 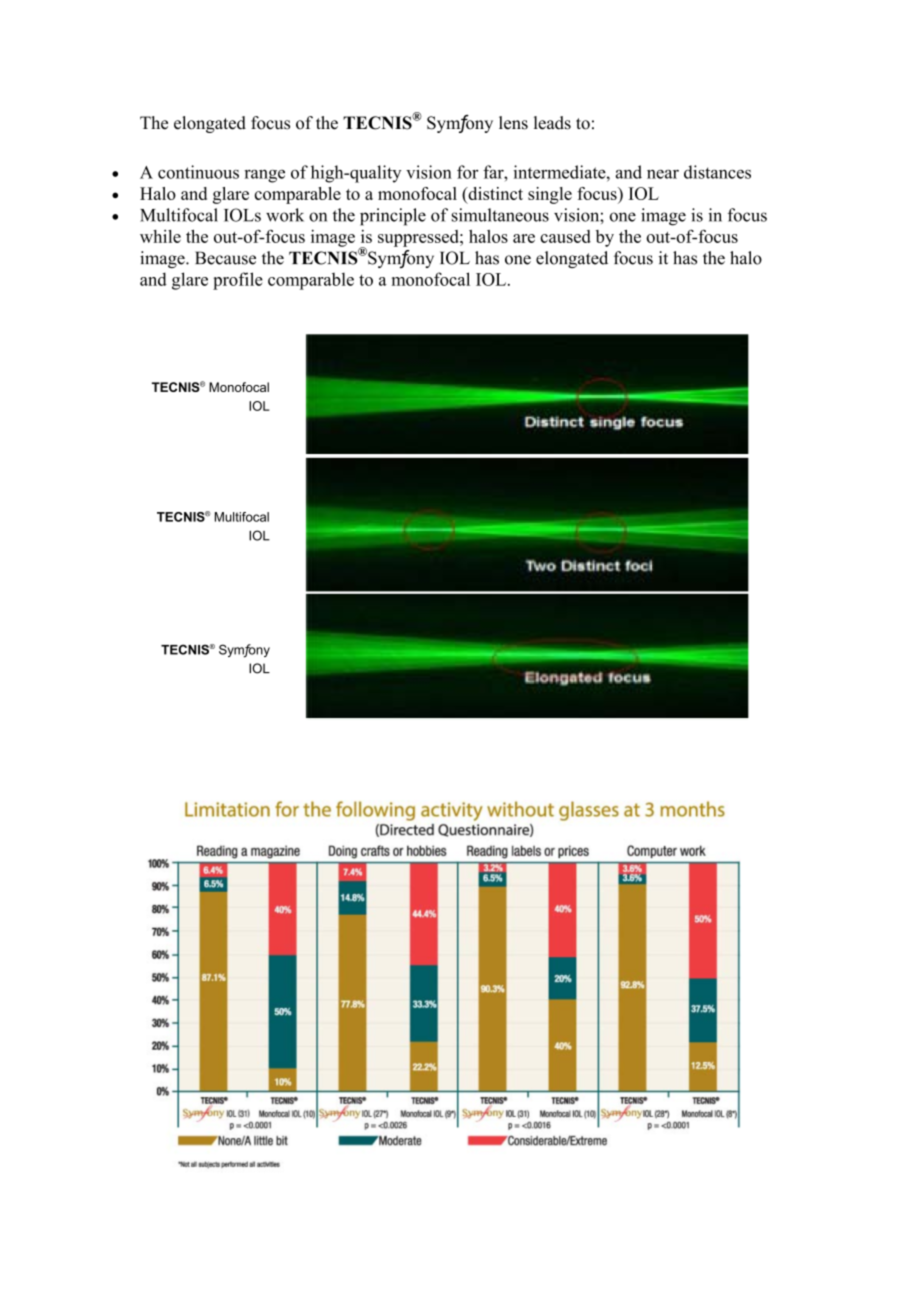 I want to click on lens, so click(x=513, y=123).
